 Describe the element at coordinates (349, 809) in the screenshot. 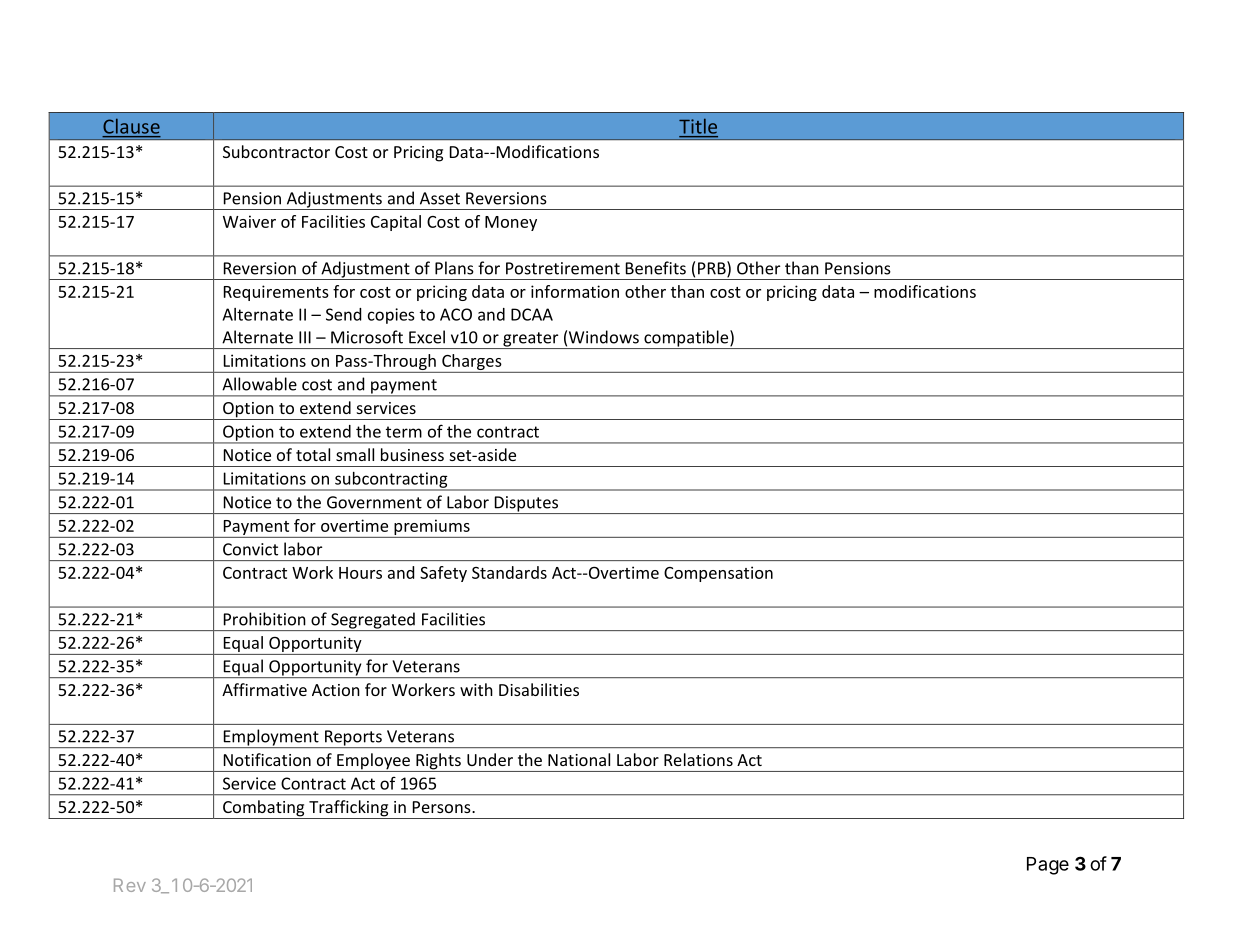

I see `Trafficking` at that location.
